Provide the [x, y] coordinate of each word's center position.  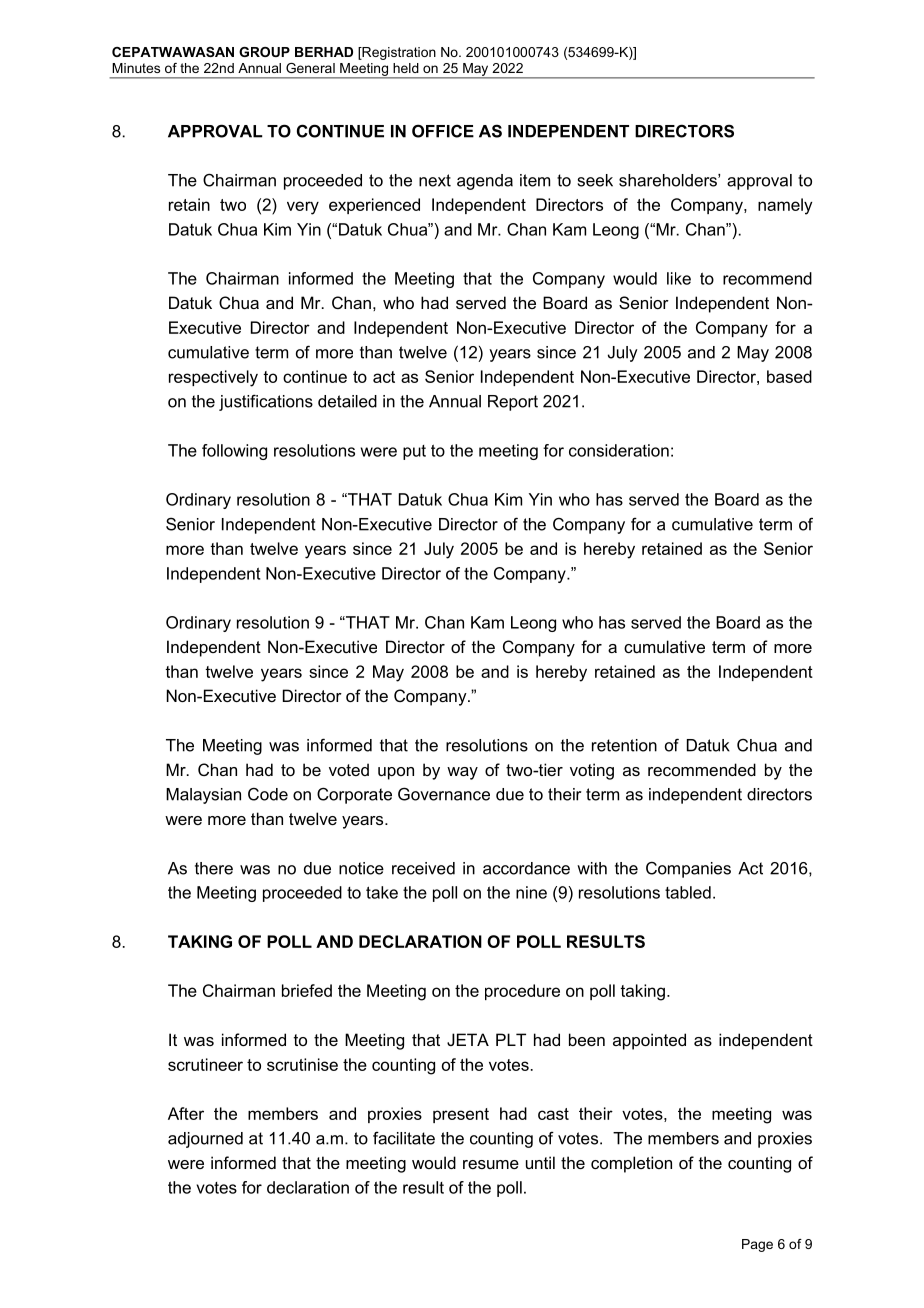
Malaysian [203, 796]
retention [624, 745]
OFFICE [443, 131]
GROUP [264, 52]
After [186, 1113]
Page [757, 1245]
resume [491, 1164]
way [462, 773]
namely [785, 206]
